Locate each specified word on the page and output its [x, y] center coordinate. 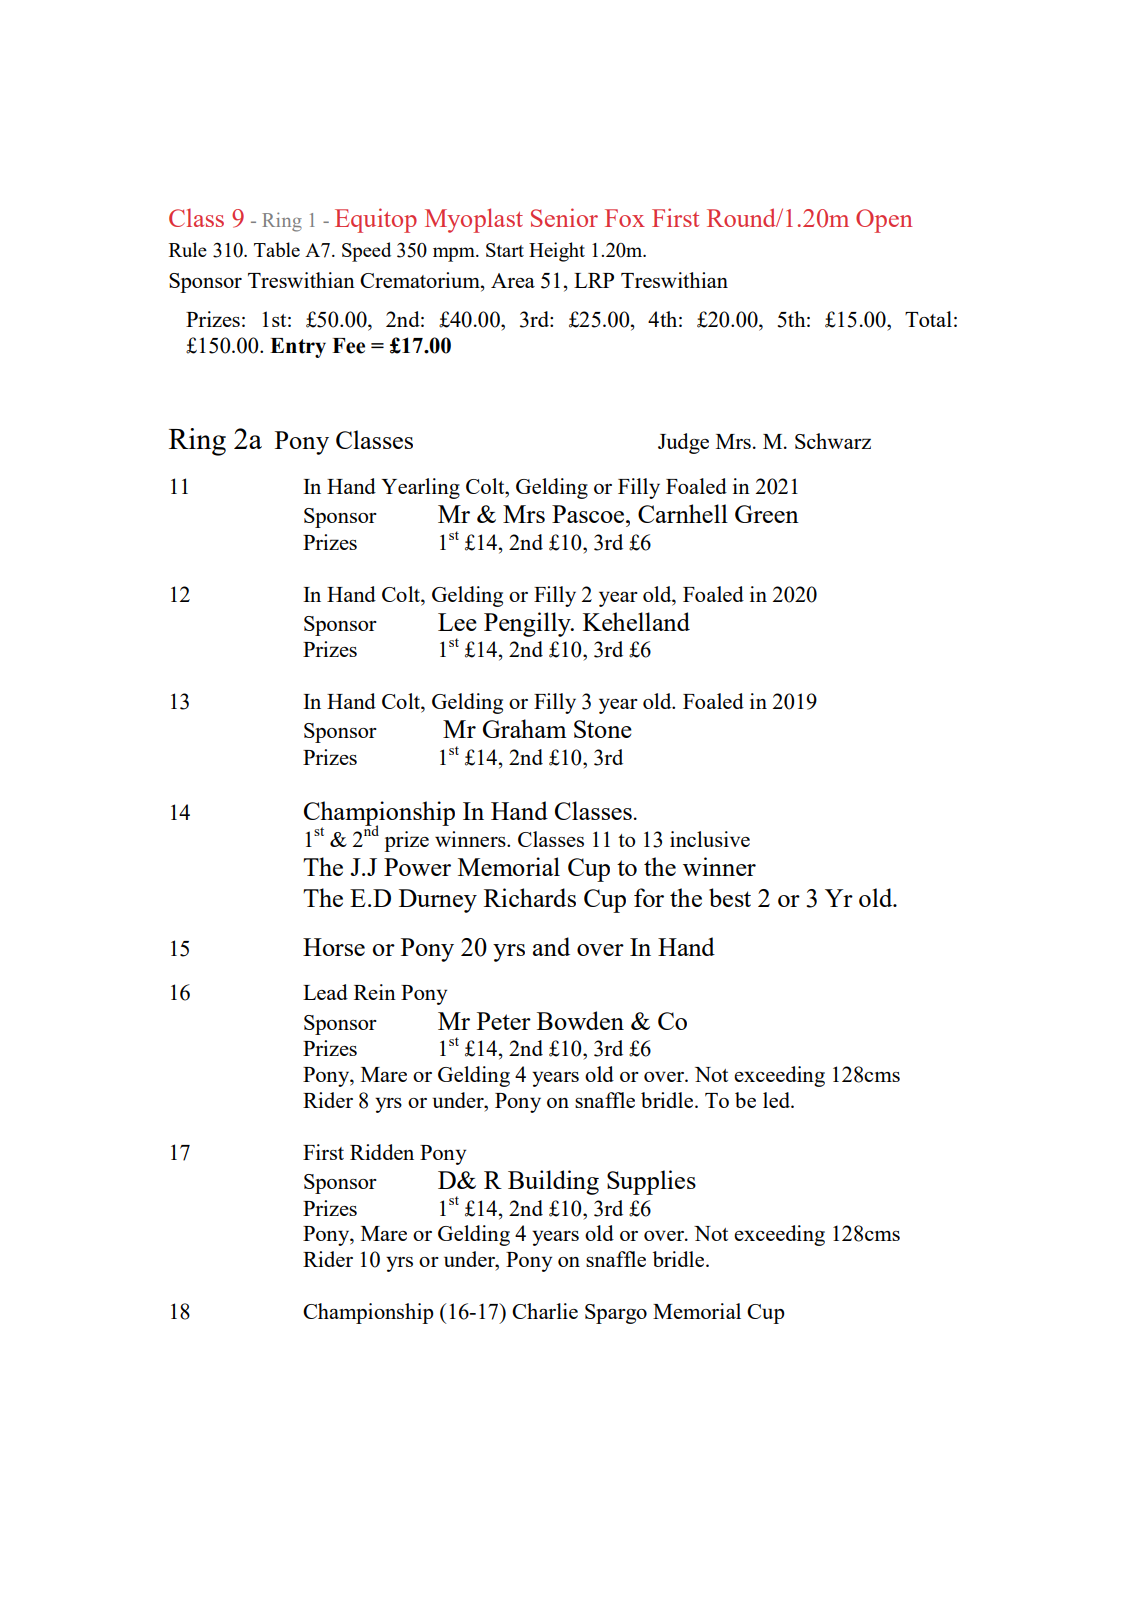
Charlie [545, 1311]
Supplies [651, 1182]
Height [557, 252]
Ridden [382, 1152]
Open [884, 221]
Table [277, 249]
